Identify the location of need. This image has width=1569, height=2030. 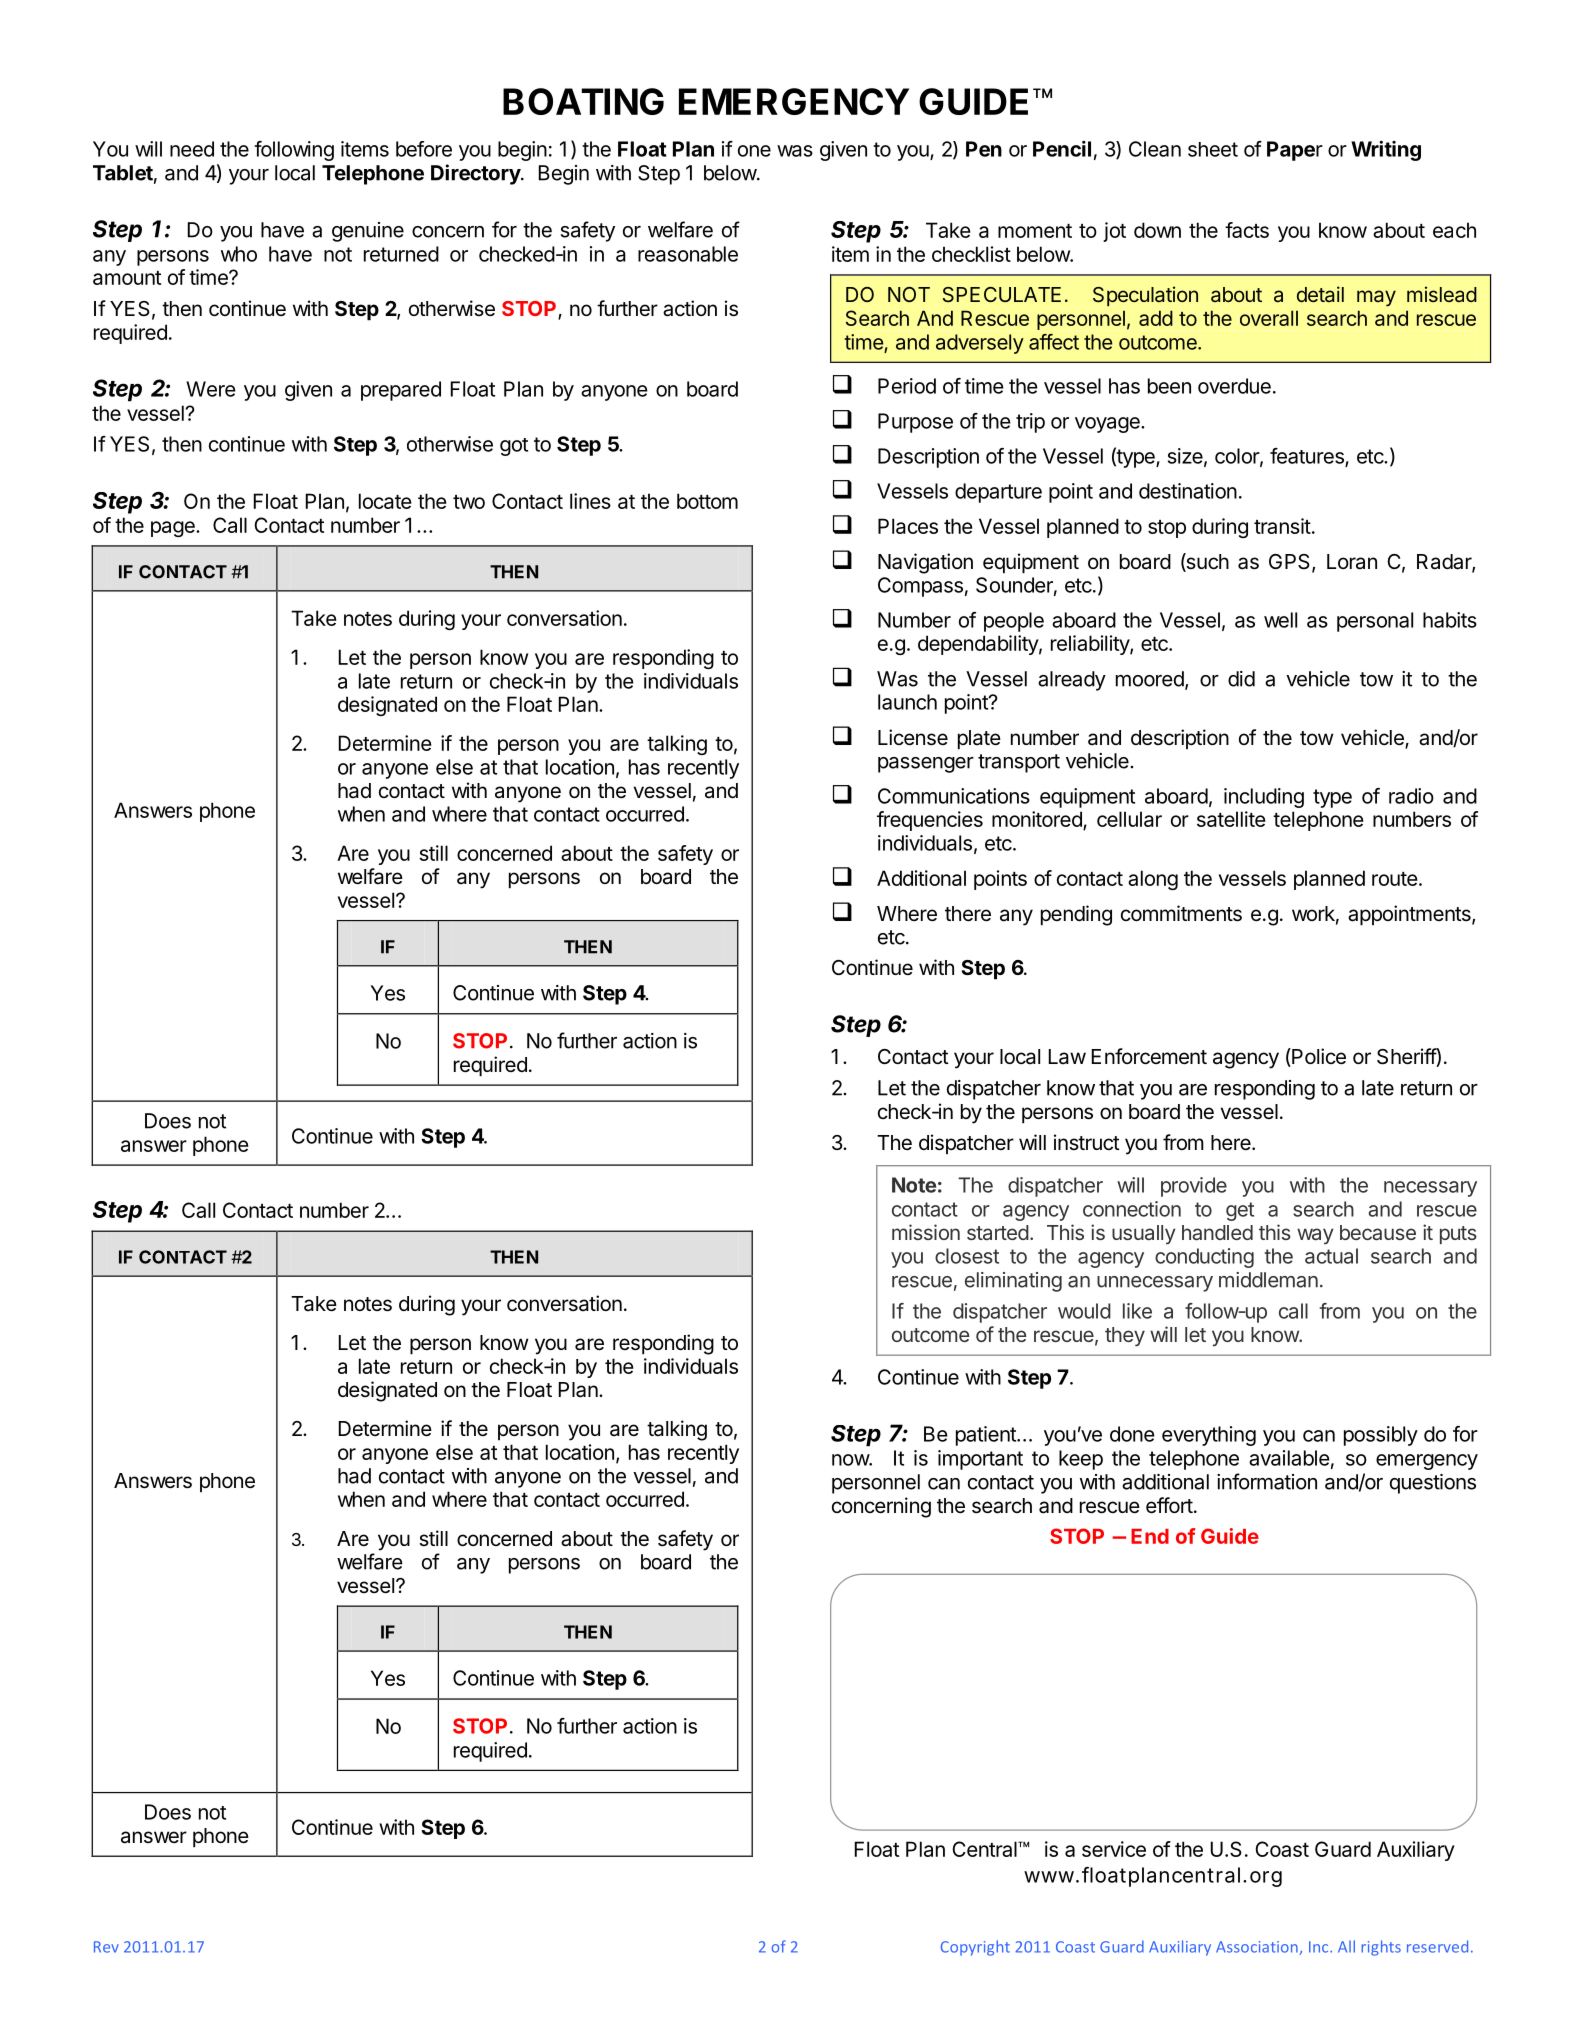
(192, 149).
